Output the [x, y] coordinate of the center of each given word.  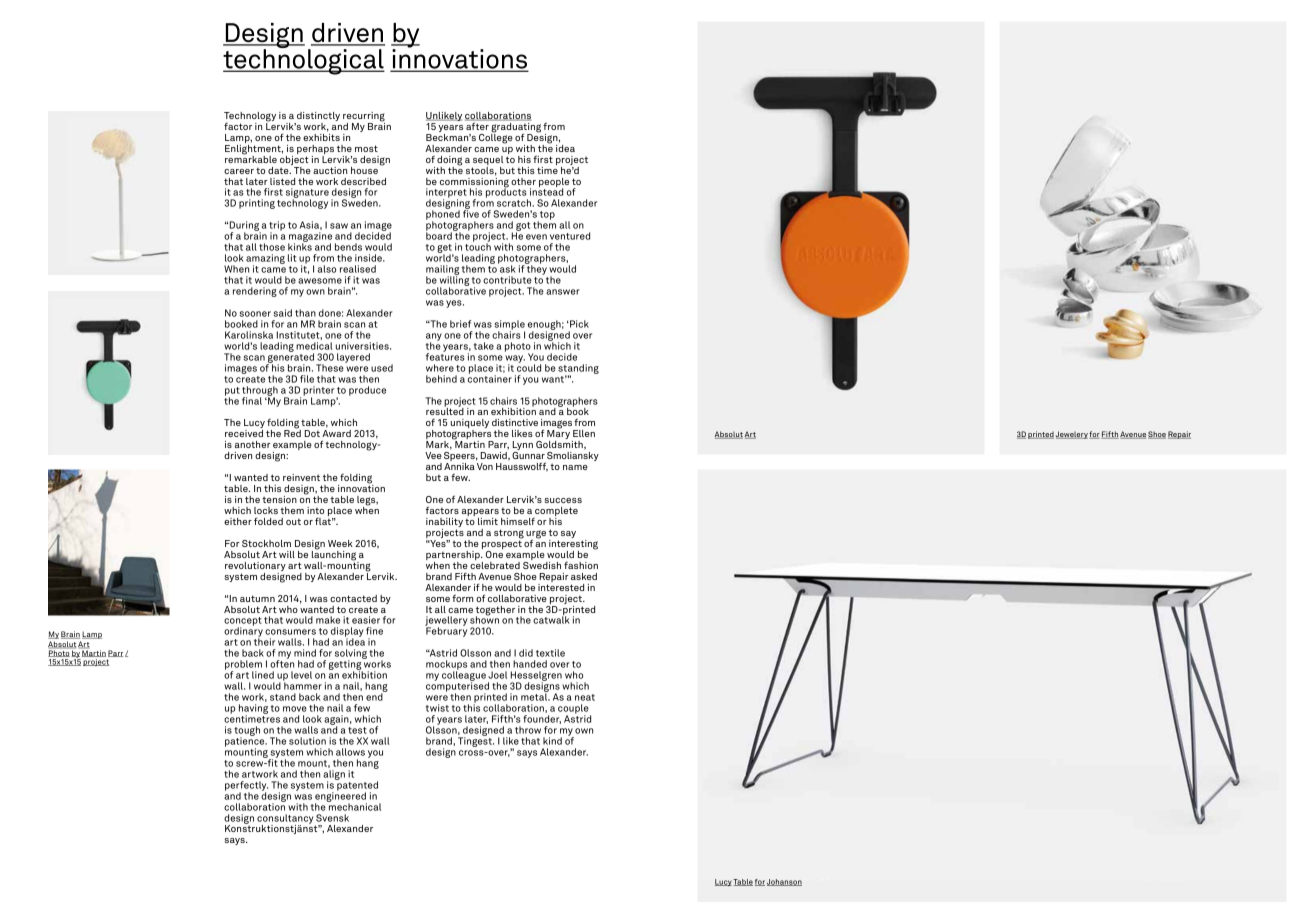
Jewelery [1072, 435]
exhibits [321, 136]
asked [584, 576]
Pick [578, 324]
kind [552, 741]
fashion [581, 565]
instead [546, 191]
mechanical [354, 806]
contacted [353, 598]
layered [353, 358]
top [546, 216]
